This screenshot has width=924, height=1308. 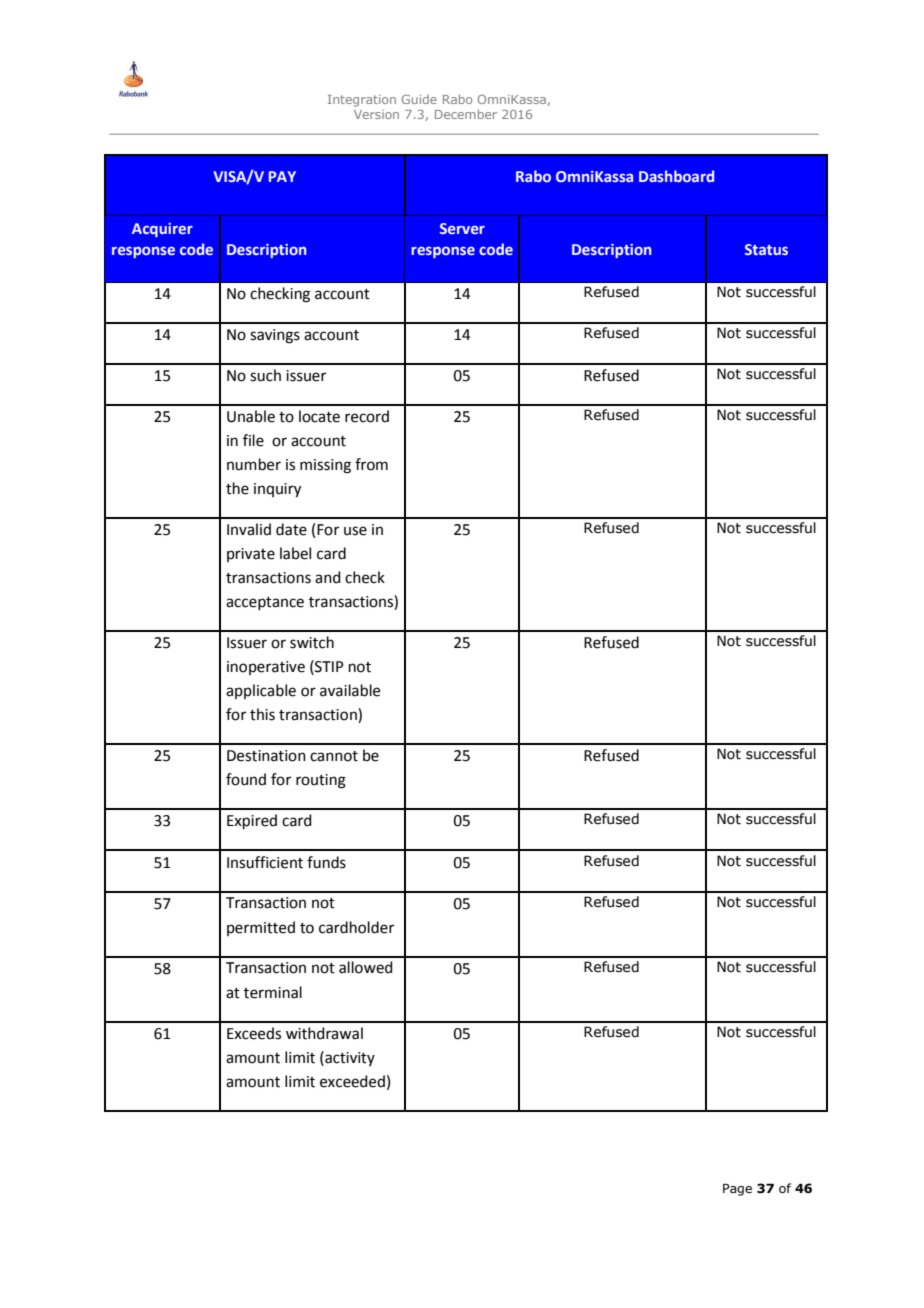 I want to click on inoperative, so click(x=266, y=668).
